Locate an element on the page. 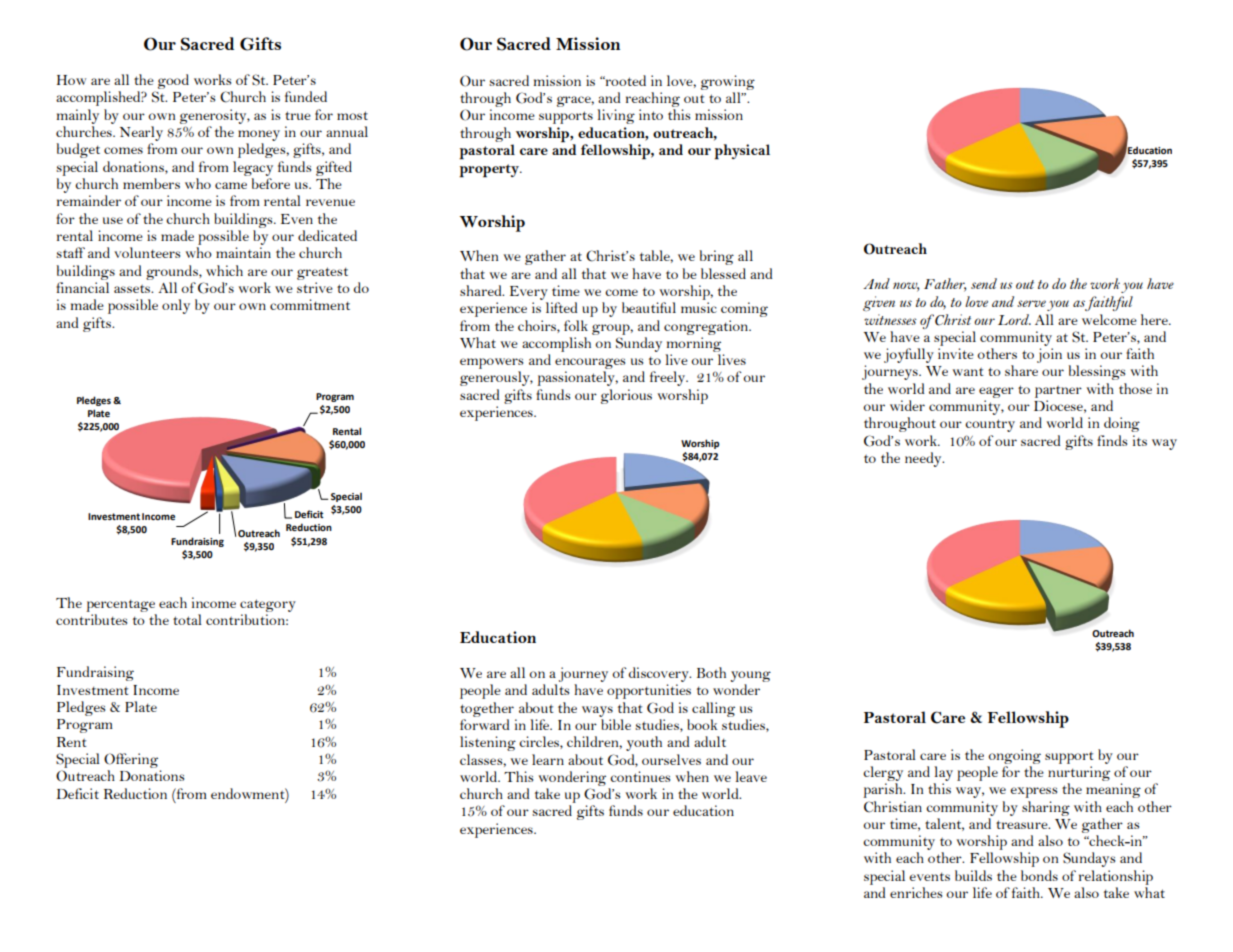  only is located at coordinates (176, 306).
